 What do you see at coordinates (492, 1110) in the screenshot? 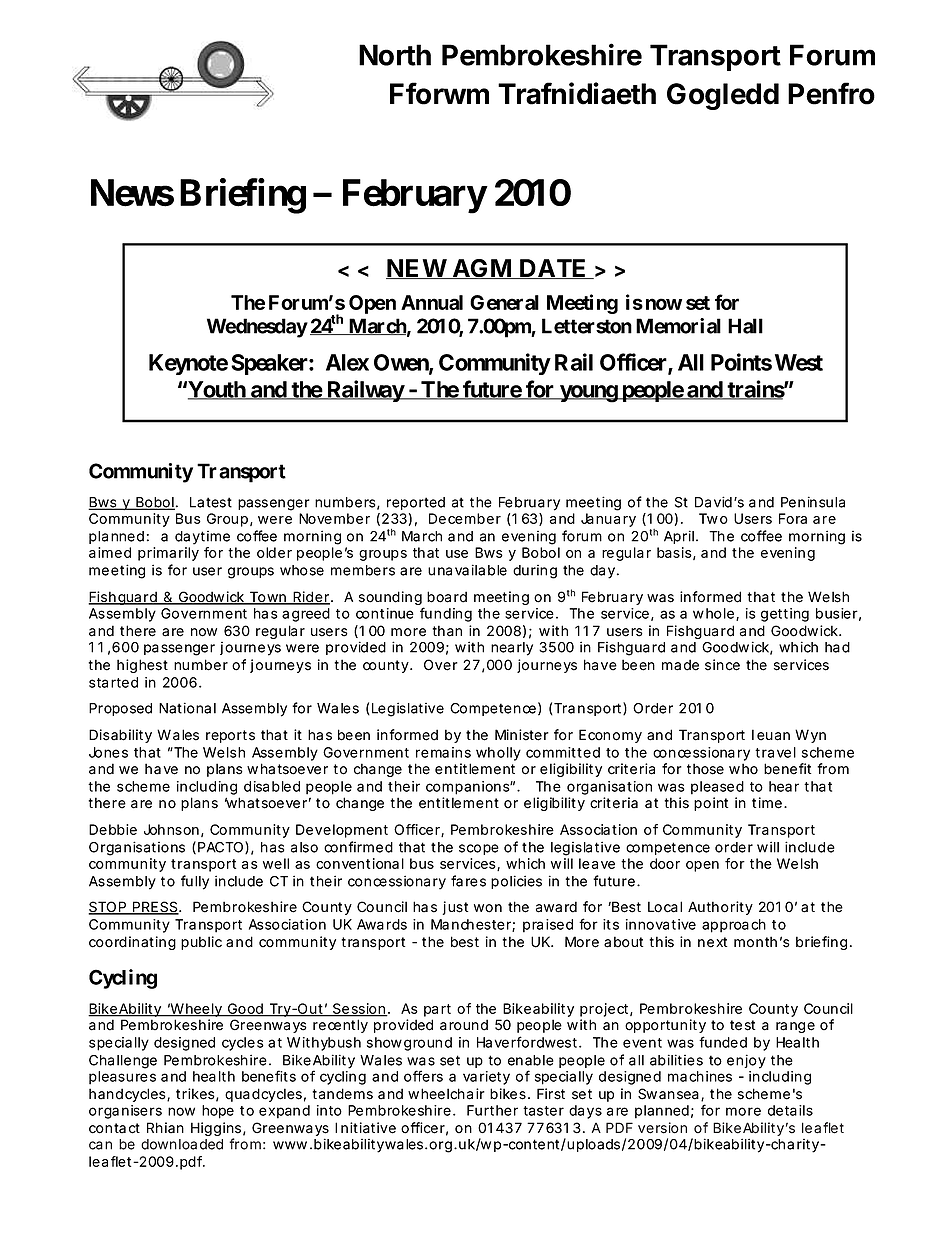
I see `Further` at bounding box center [492, 1110].
